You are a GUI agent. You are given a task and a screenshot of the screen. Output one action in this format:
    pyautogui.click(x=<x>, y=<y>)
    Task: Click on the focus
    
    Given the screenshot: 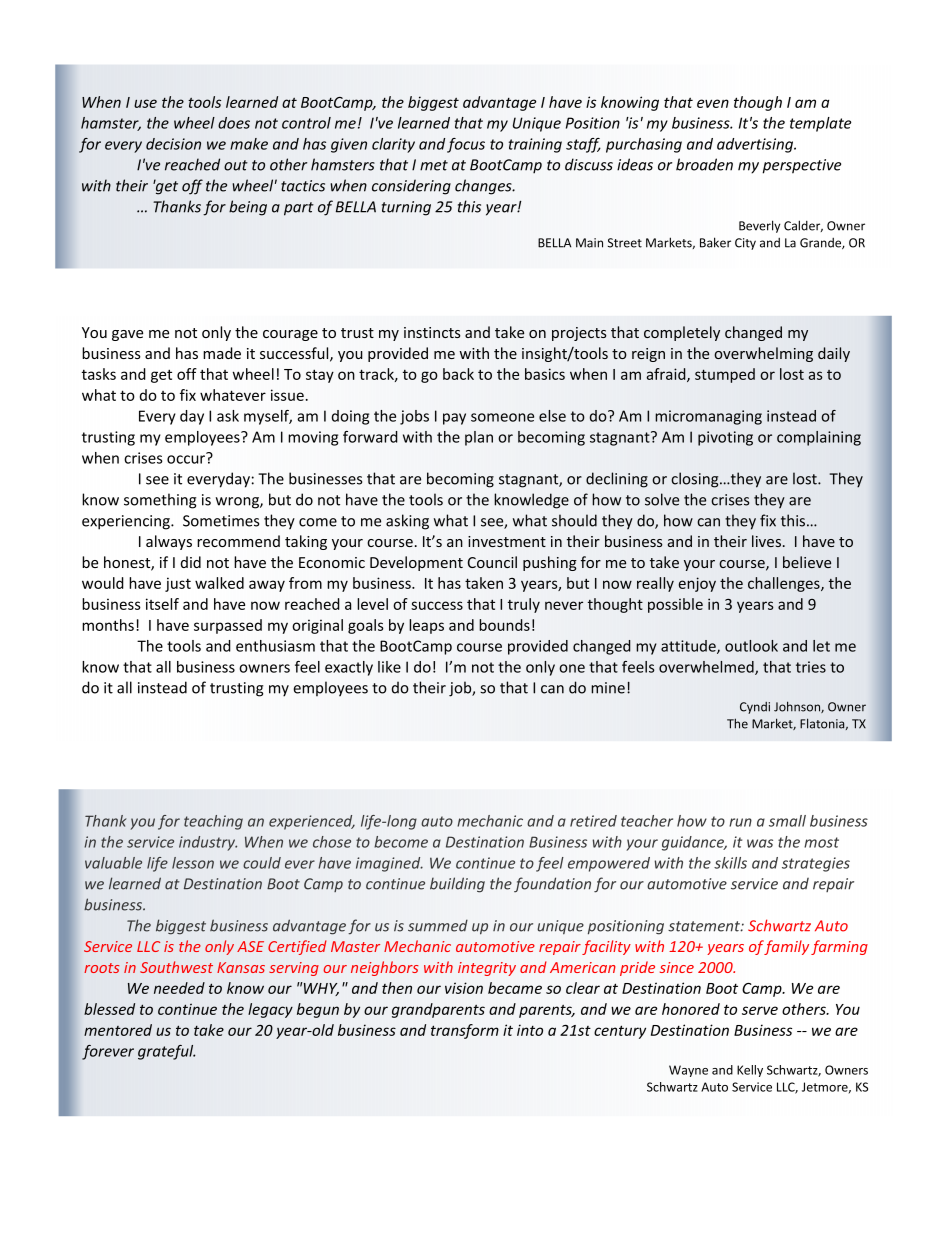 What is the action you would take?
    pyautogui.click(x=466, y=145)
